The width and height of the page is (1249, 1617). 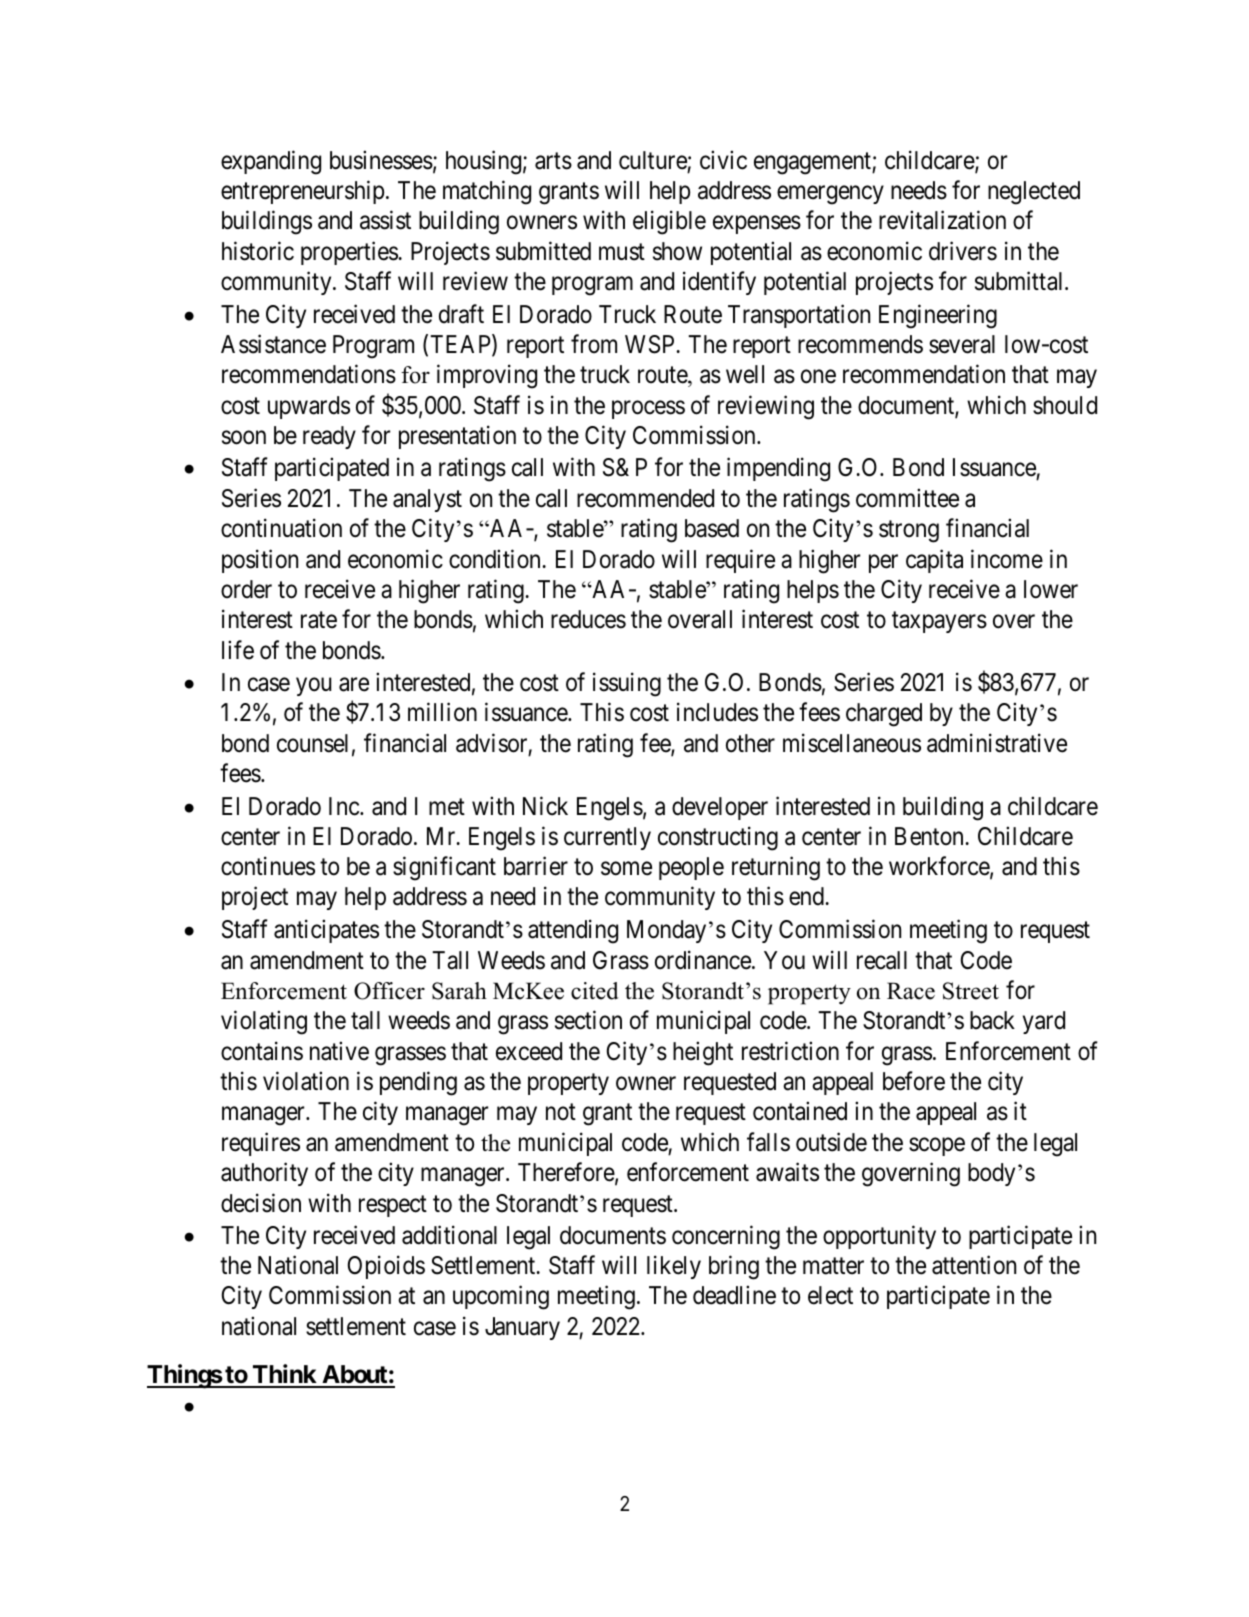 What do you see at coordinates (386, 1267) in the page?
I see `Opioids` at bounding box center [386, 1267].
